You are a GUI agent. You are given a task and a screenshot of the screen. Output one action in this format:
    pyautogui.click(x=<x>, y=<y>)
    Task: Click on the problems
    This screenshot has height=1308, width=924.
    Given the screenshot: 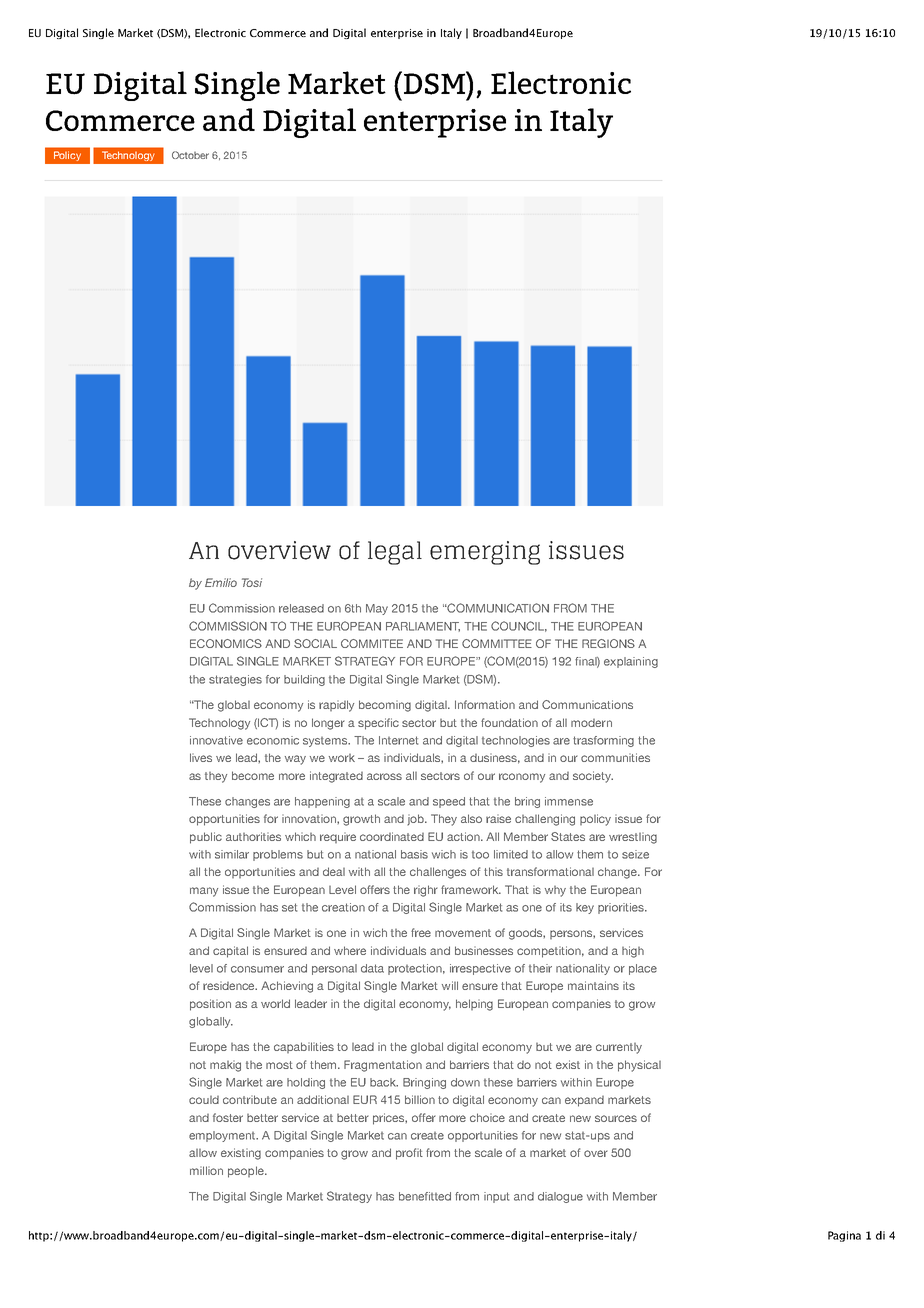 What is the action you would take?
    pyautogui.click(x=278, y=855)
